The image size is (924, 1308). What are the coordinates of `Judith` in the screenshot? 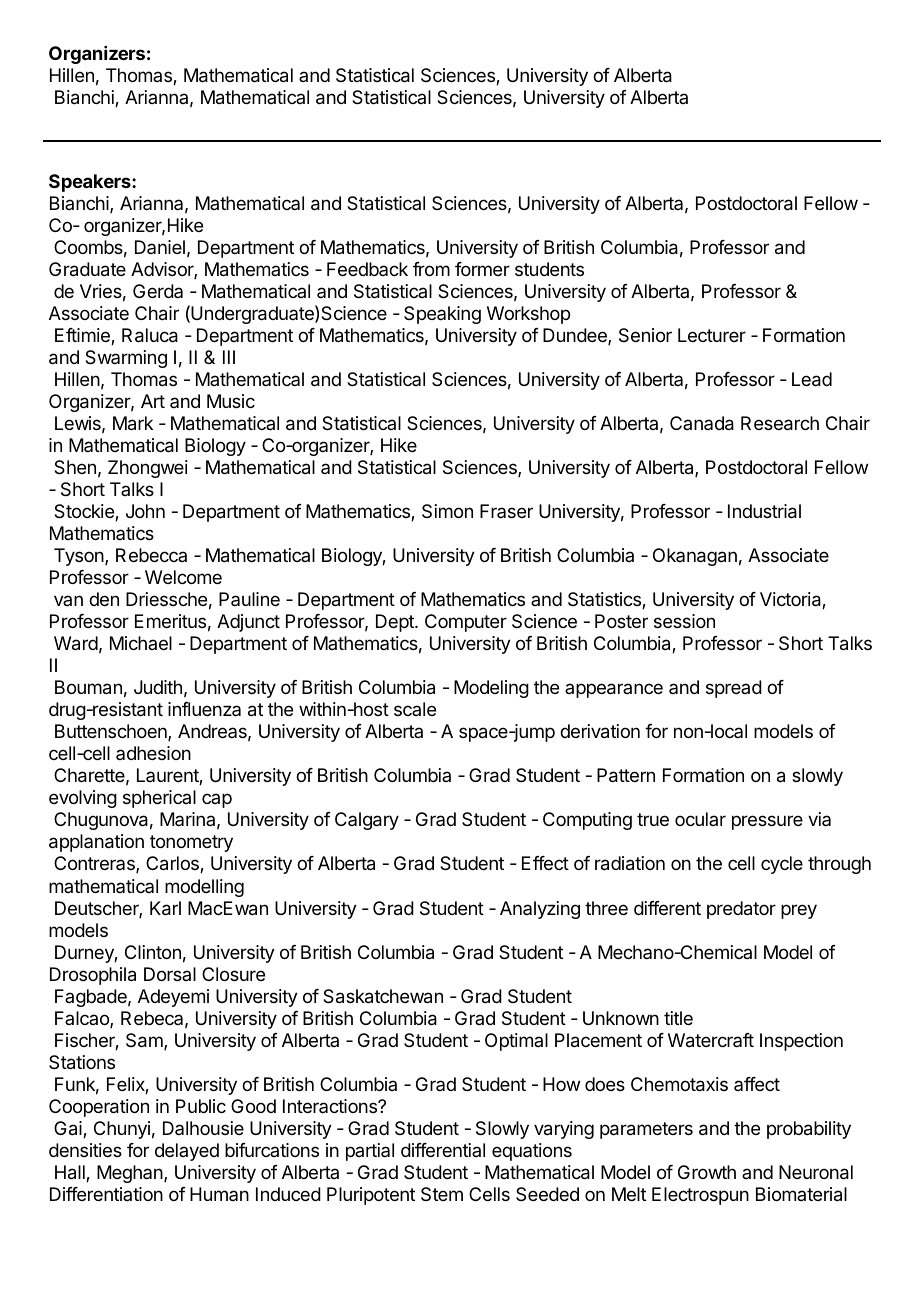 It's located at (158, 687).
